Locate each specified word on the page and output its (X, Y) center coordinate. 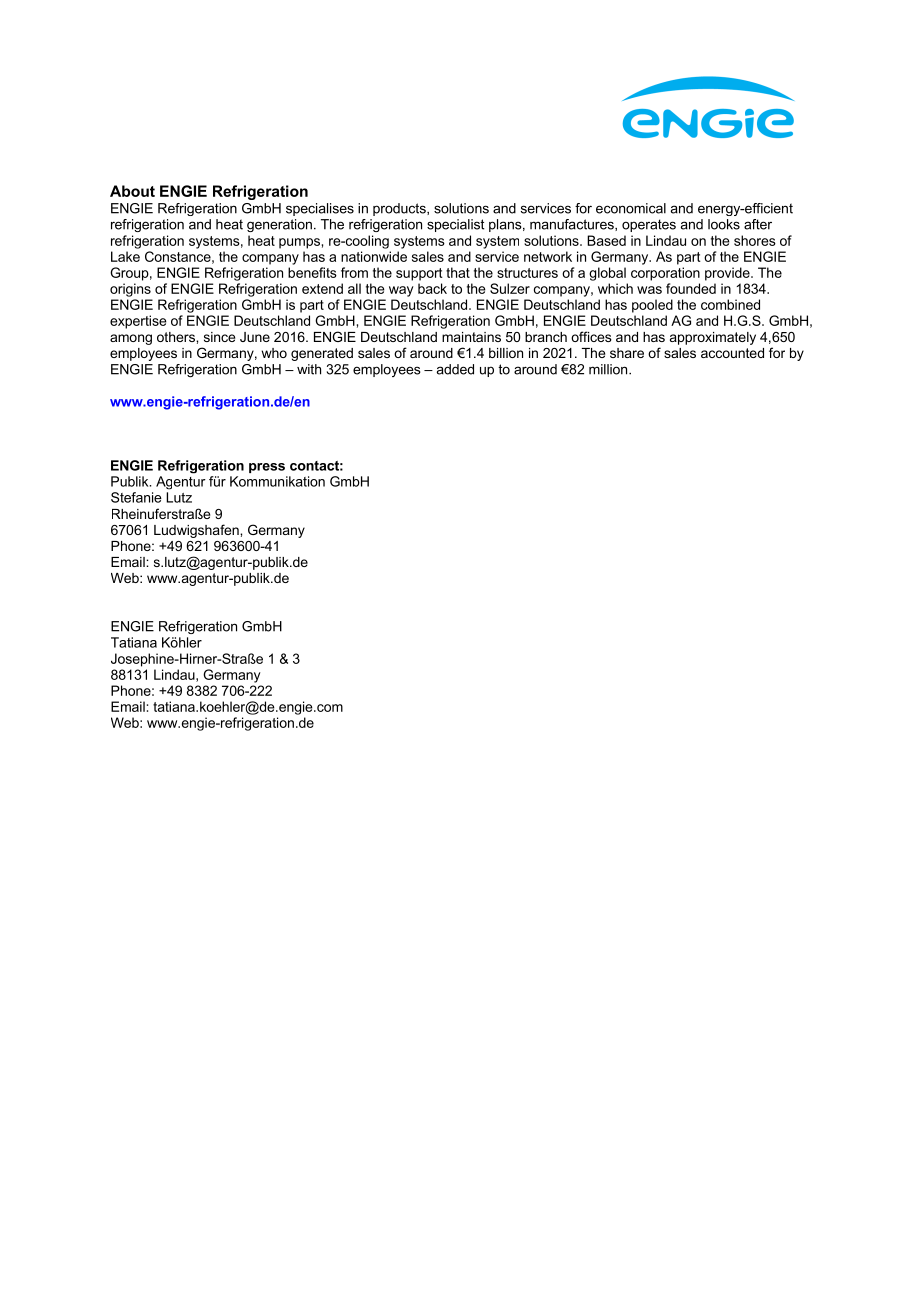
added (455, 369)
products (400, 209)
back (432, 288)
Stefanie (136, 497)
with (309, 369)
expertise (138, 322)
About (132, 191)
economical (631, 208)
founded (691, 288)
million (609, 369)
